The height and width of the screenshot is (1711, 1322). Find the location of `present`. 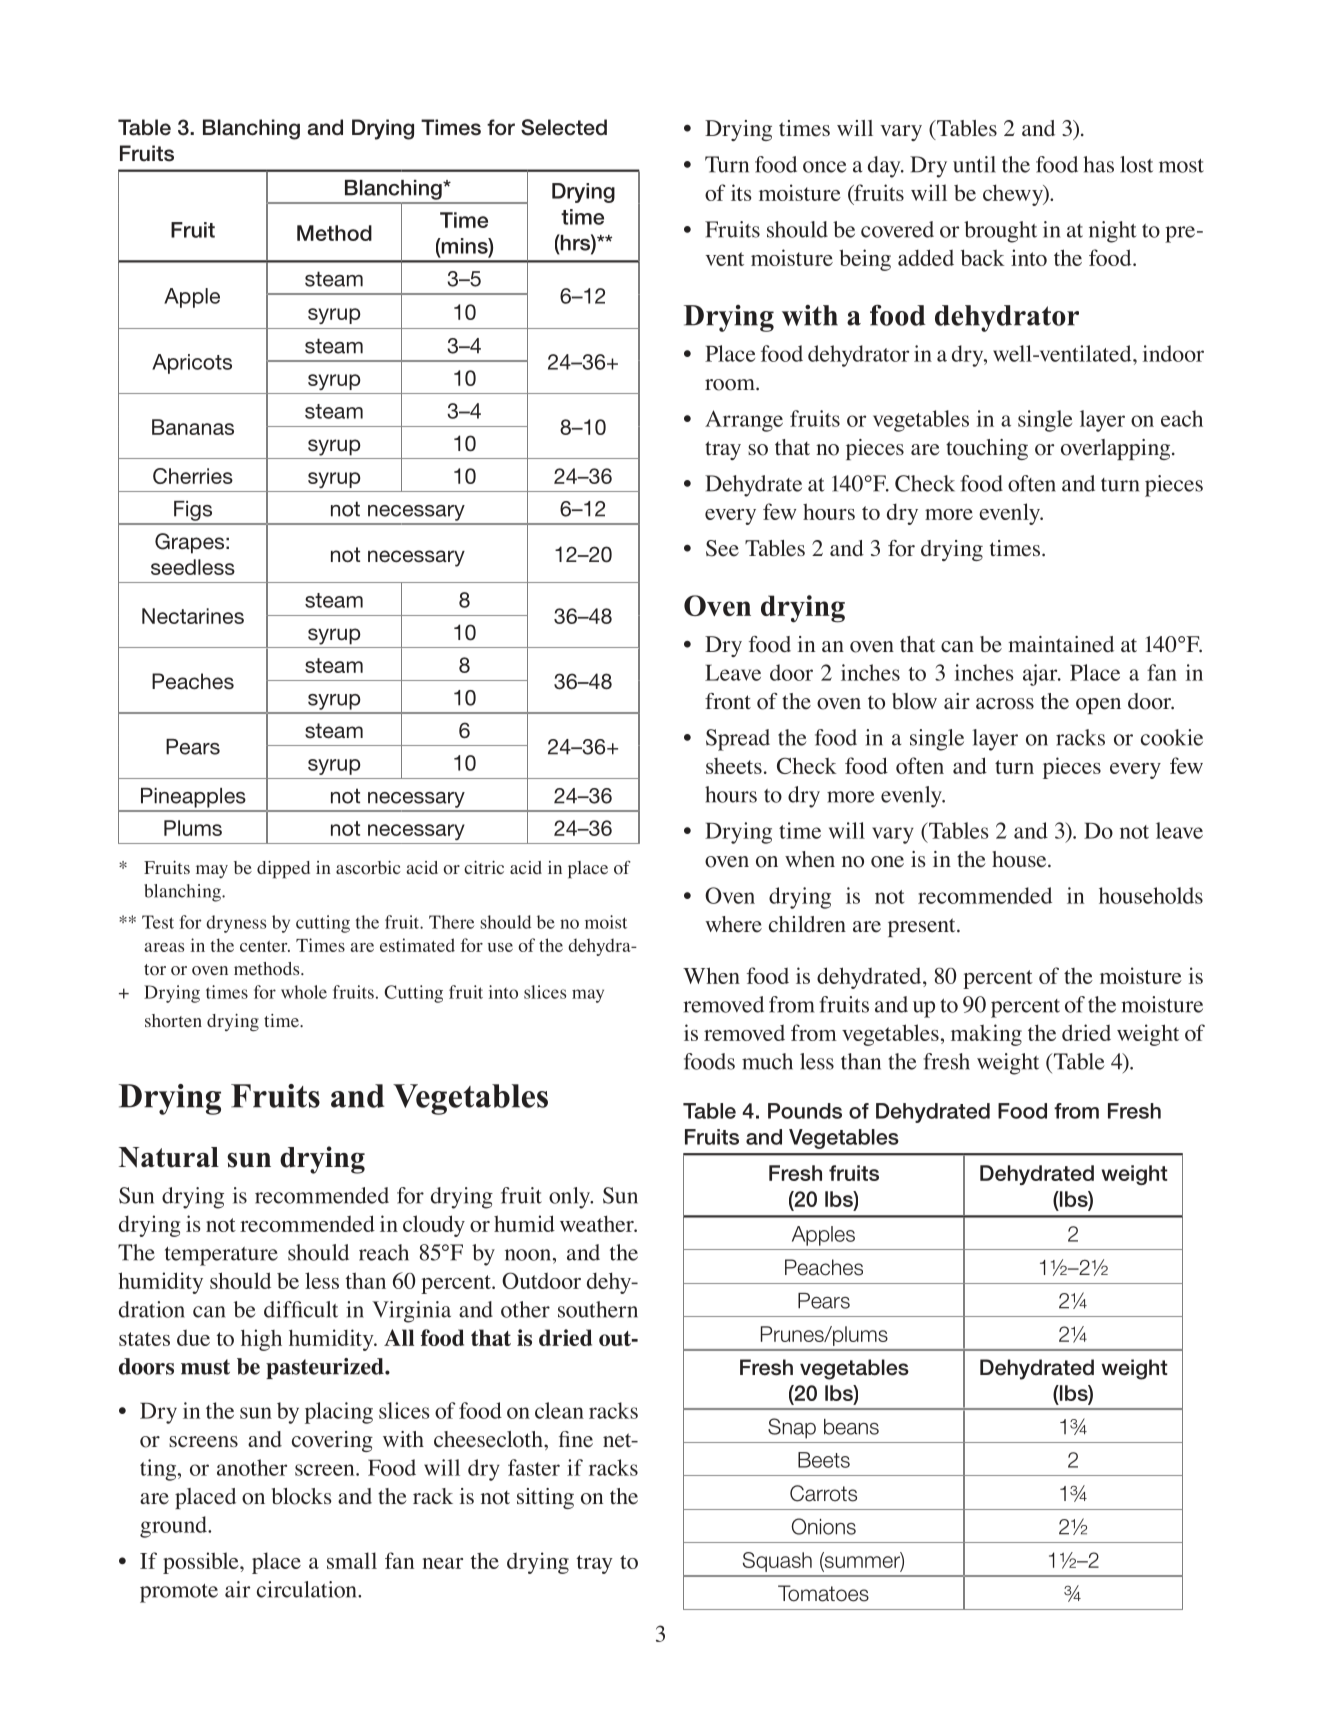

present is located at coordinates (923, 927).
